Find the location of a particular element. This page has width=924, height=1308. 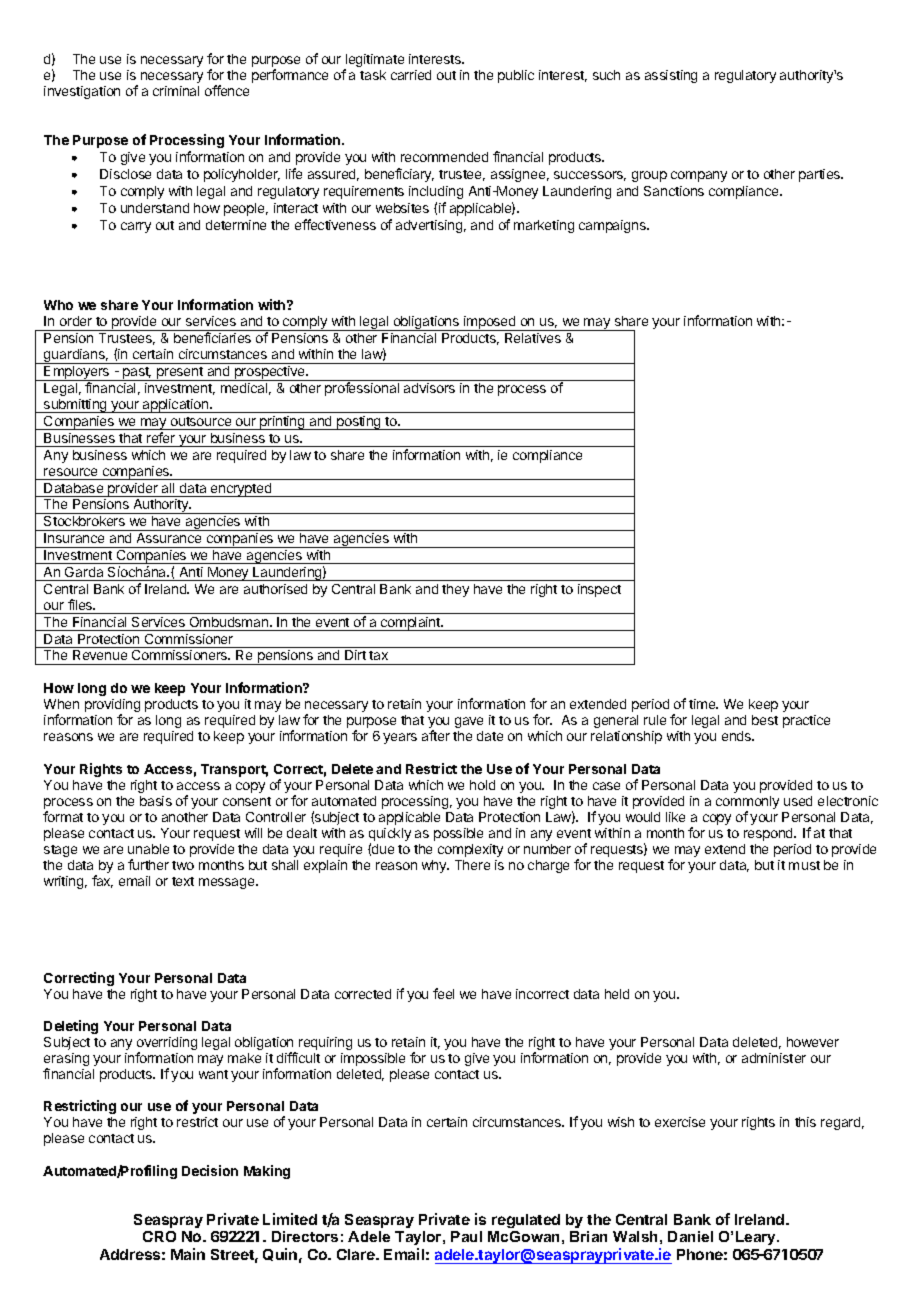

time is located at coordinates (703, 704).
